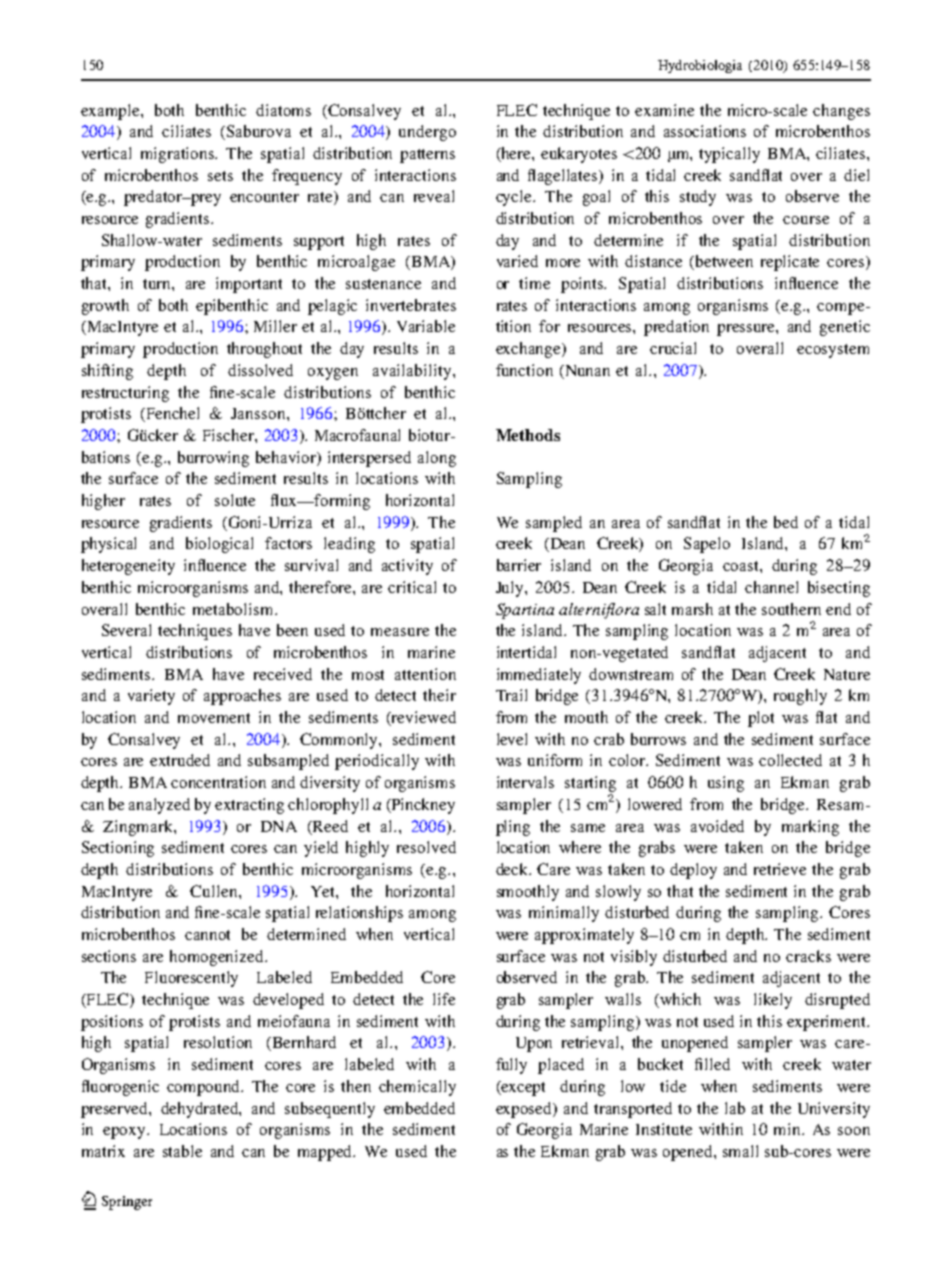  What do you see at coordinates (740, 1151) in the screenshot?
I see `small` at bounding box center [740, 1151].
